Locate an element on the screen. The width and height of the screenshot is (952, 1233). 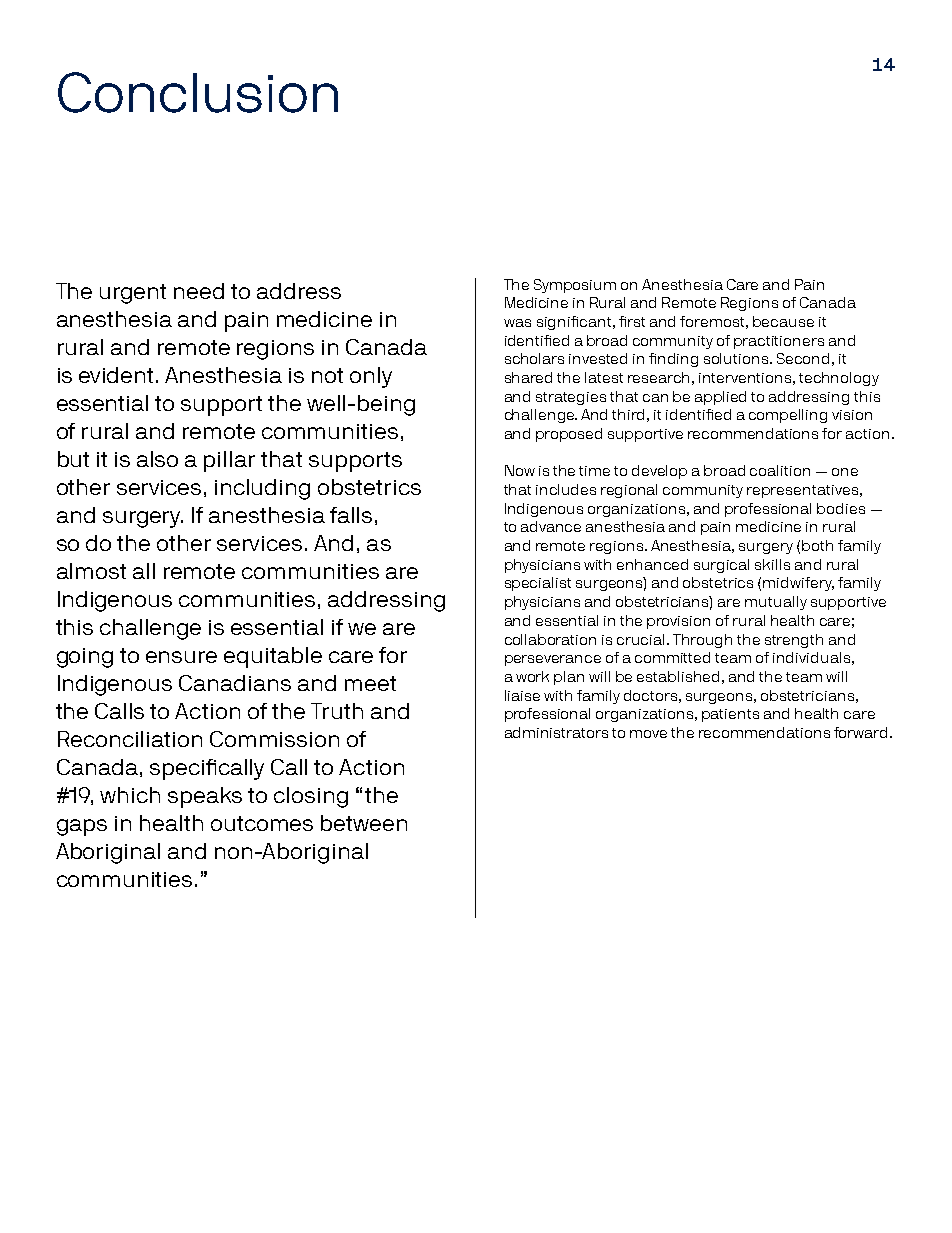
Now is located at coordinates (520, 470).
